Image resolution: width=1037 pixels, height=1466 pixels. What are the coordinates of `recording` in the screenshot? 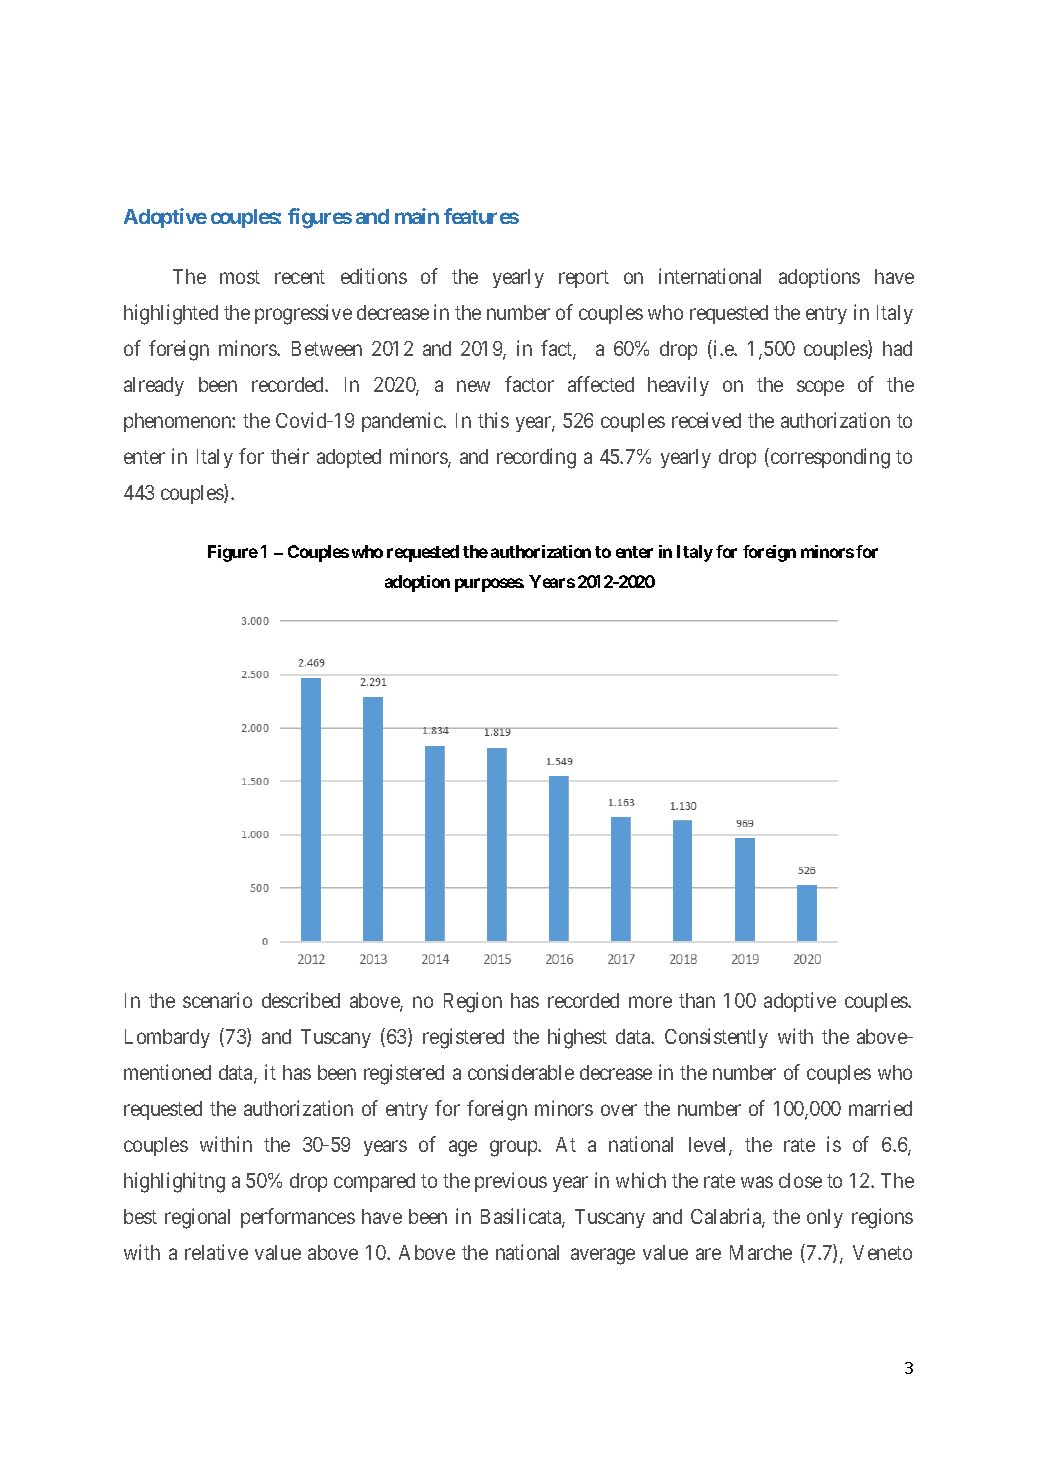 It's located at (536, 458).
